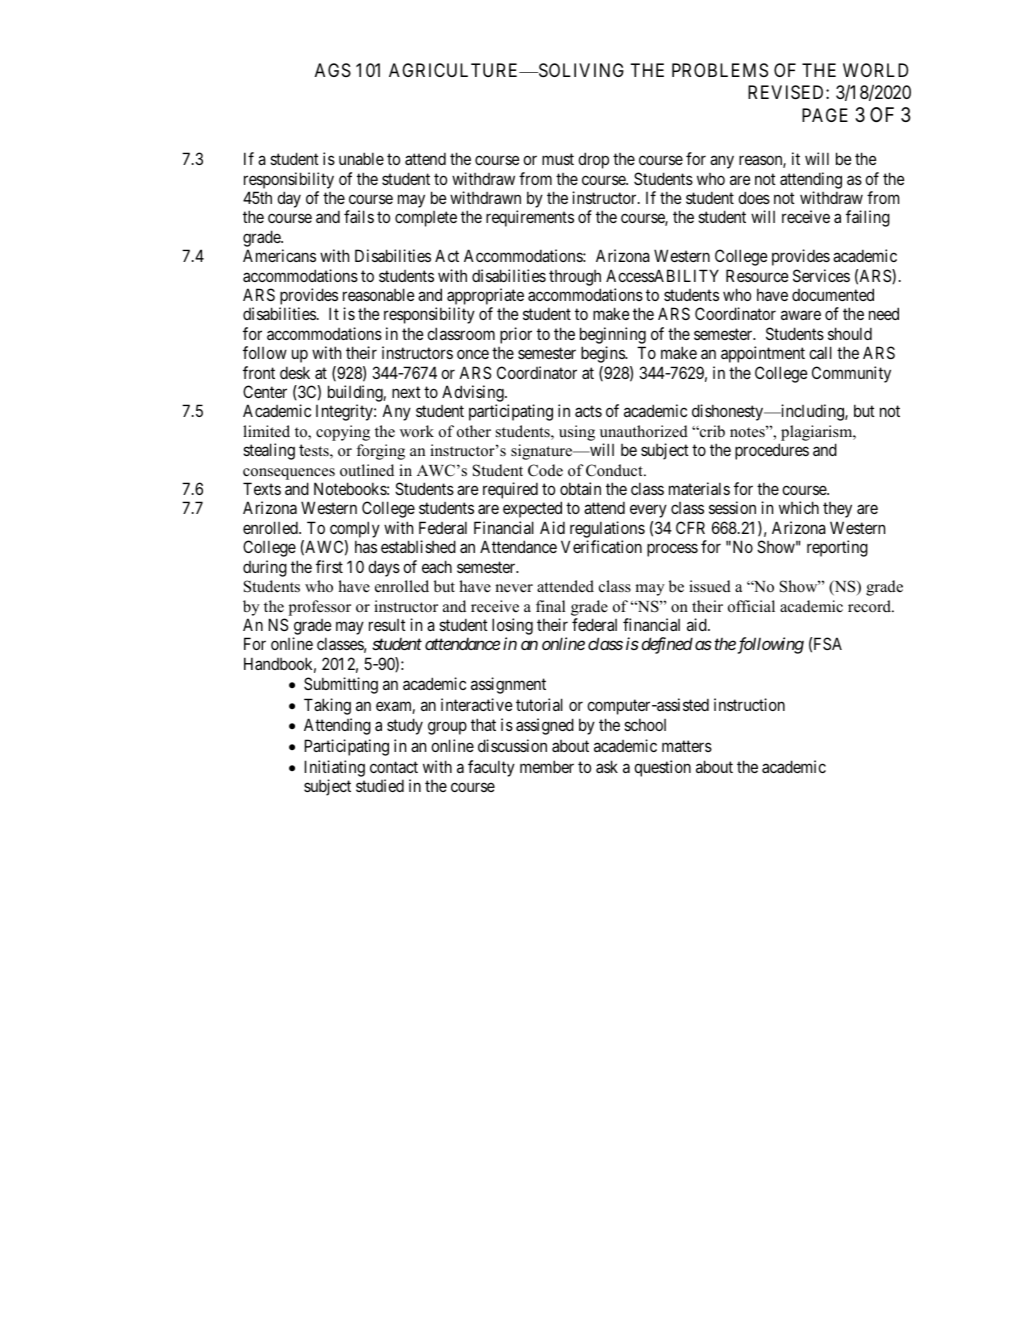  I want to click on AGS, so click(333, 70).
